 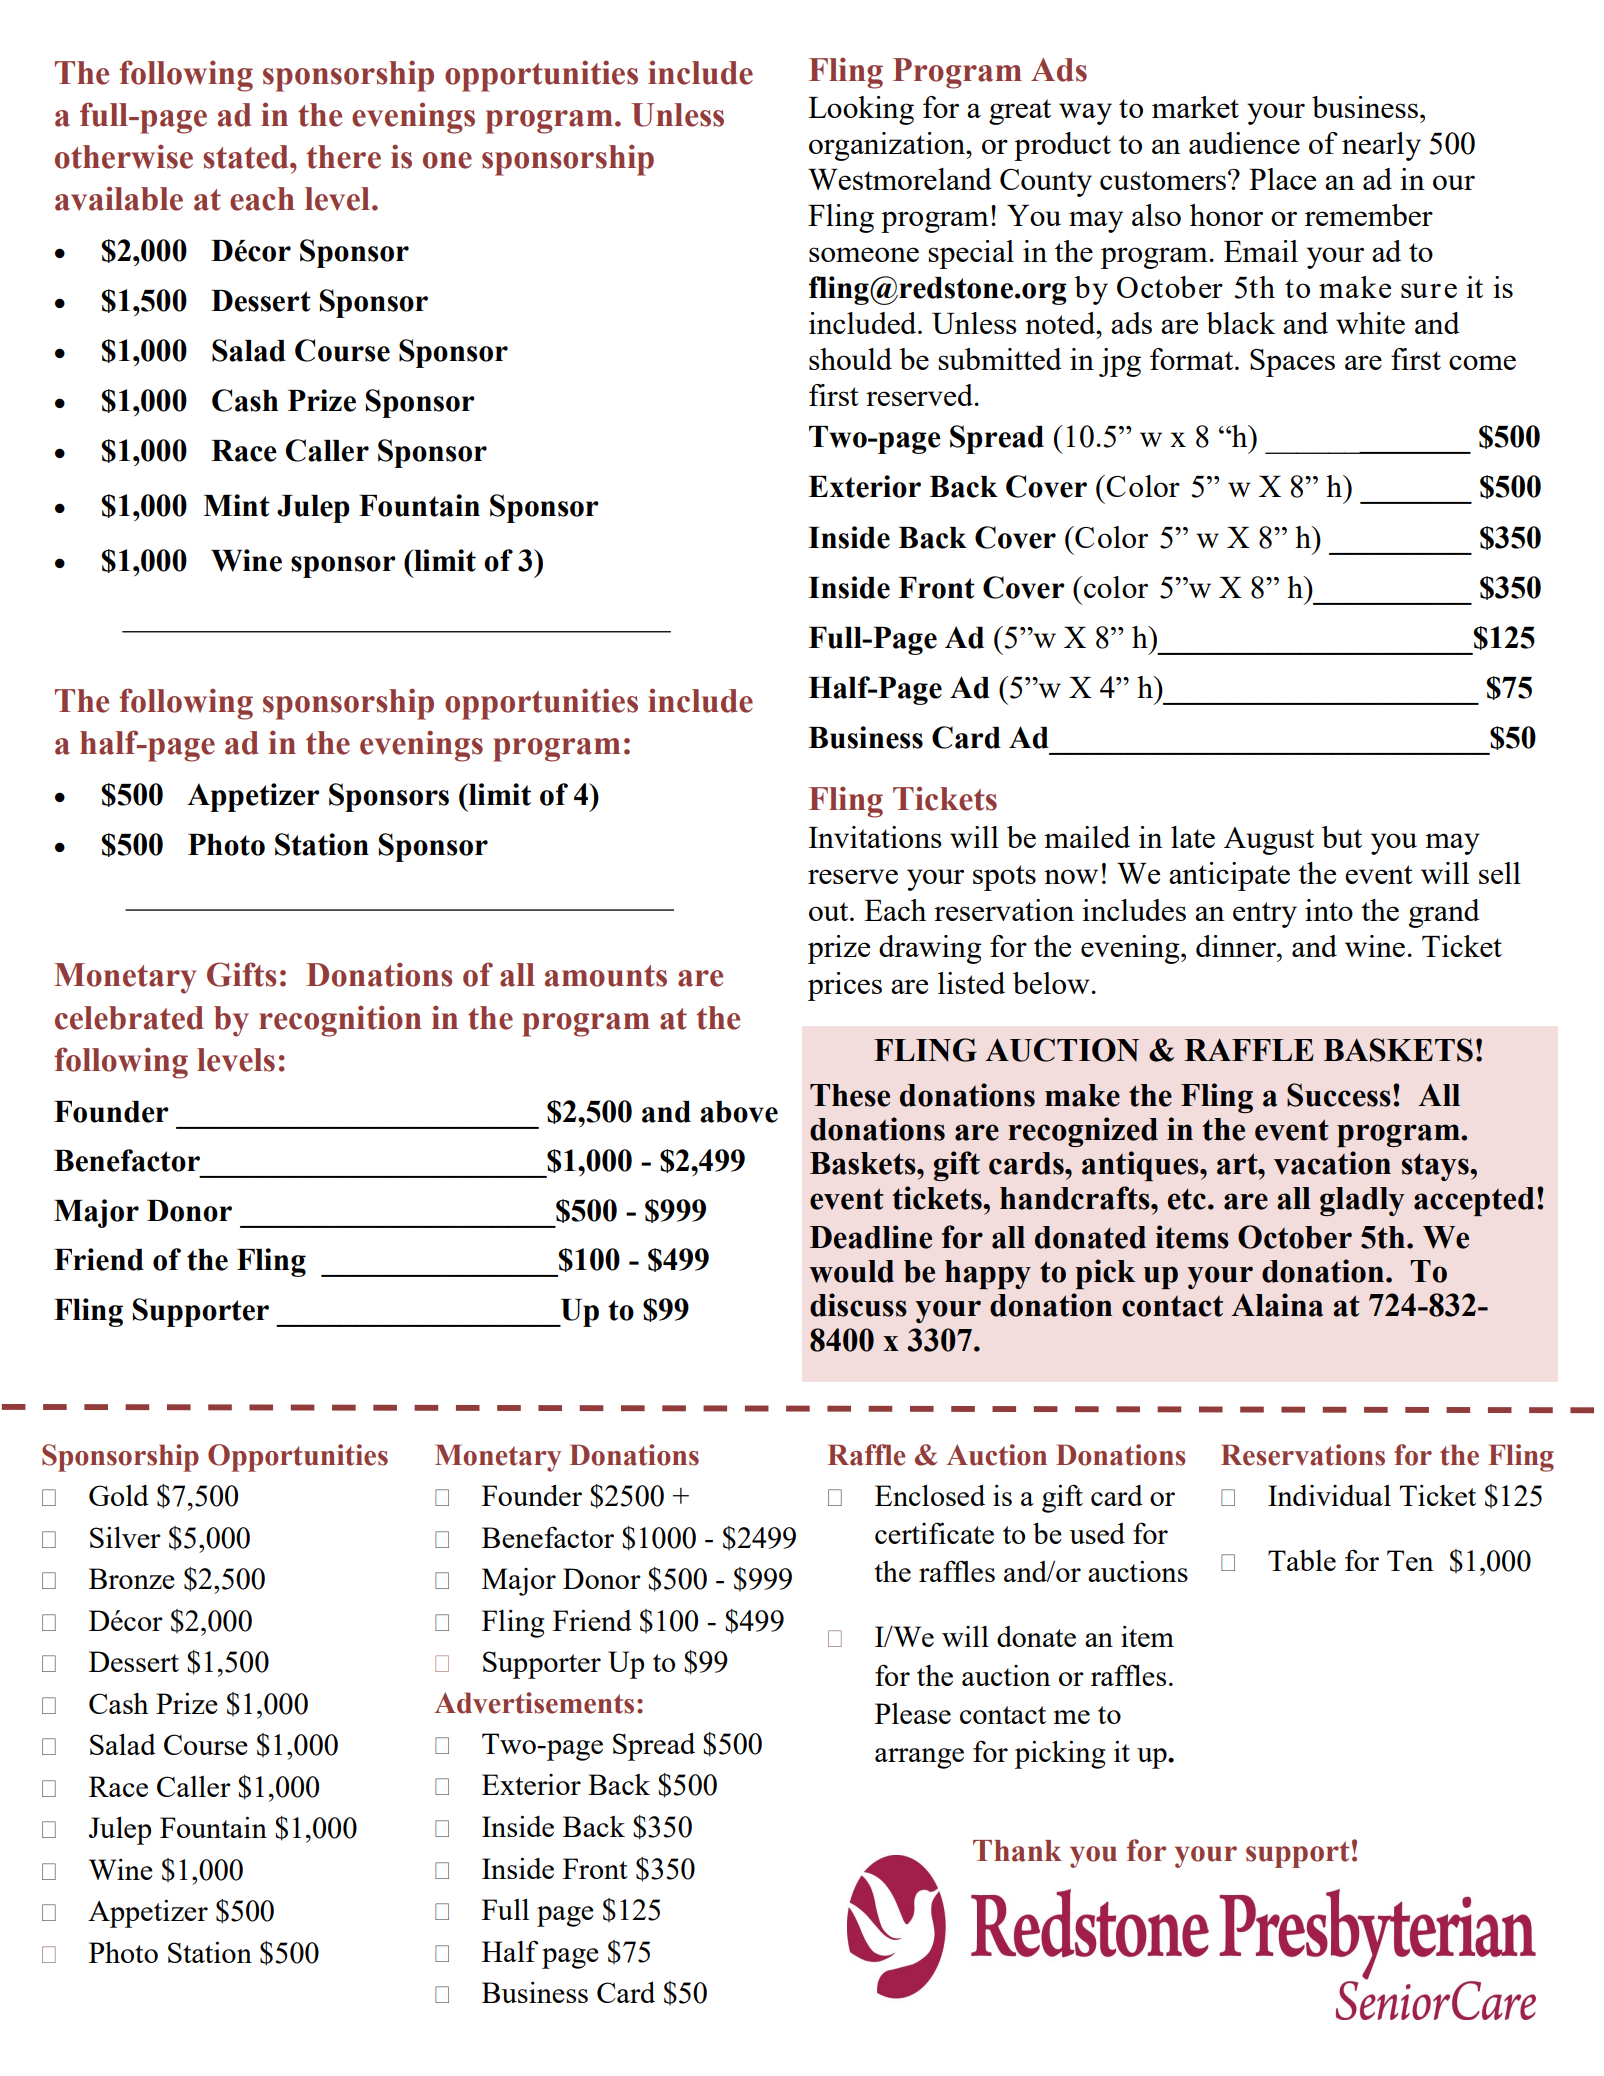 I want to click on Advertisements, so click(x=534, y=1703).
